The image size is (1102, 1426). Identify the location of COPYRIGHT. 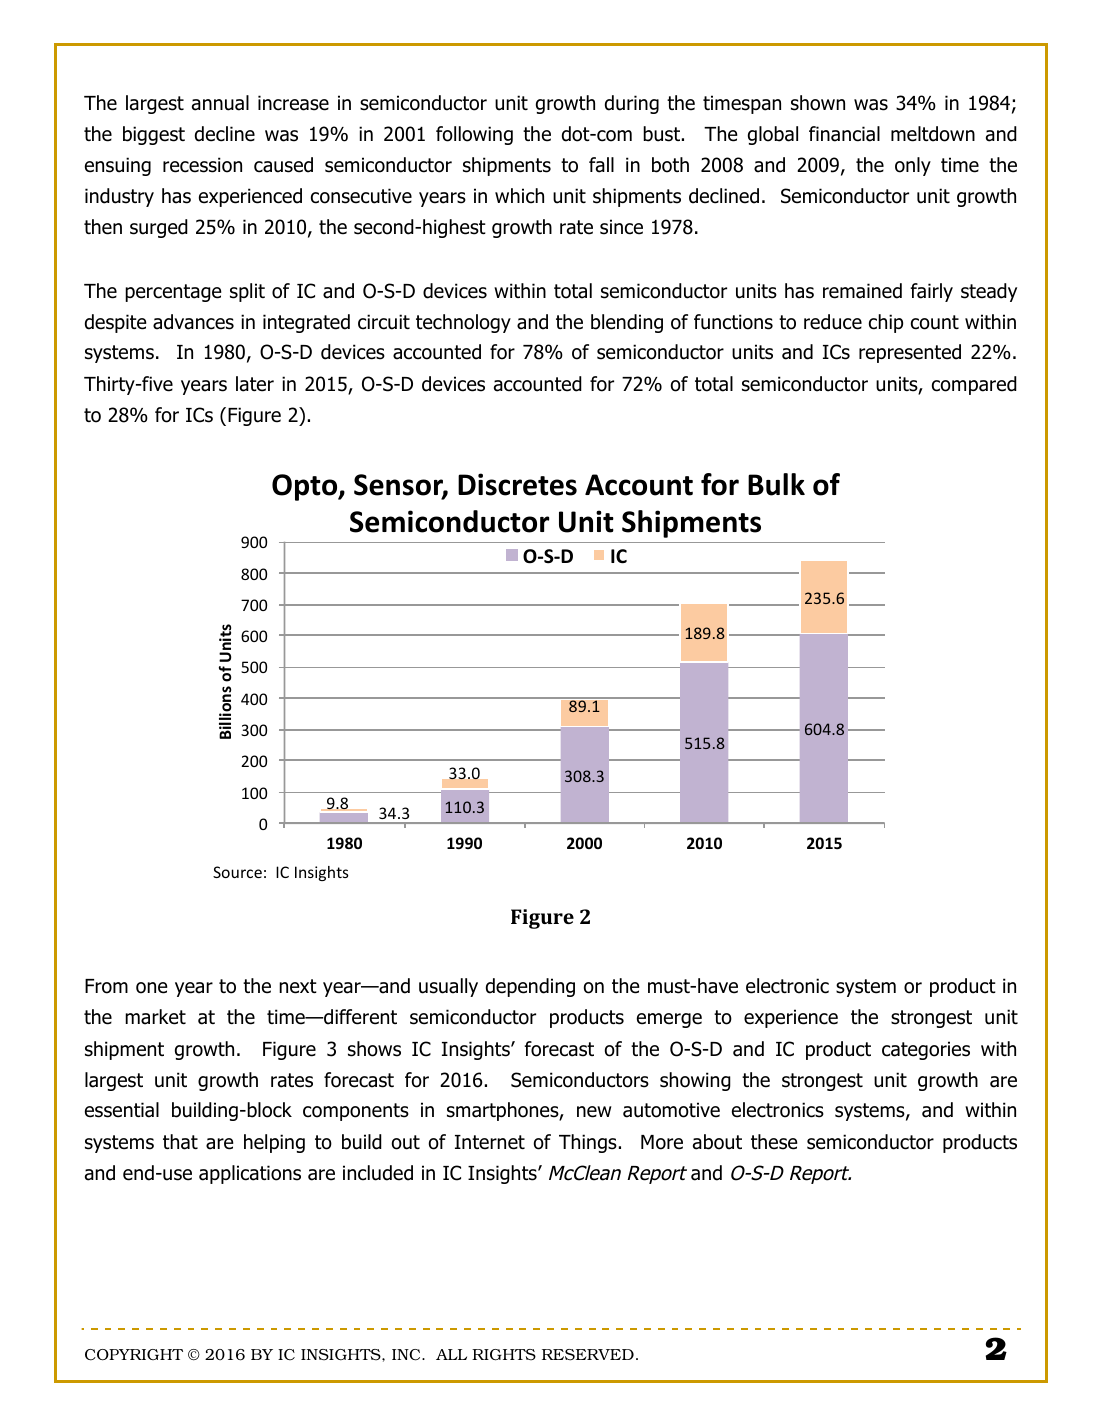
(134, 1355).
